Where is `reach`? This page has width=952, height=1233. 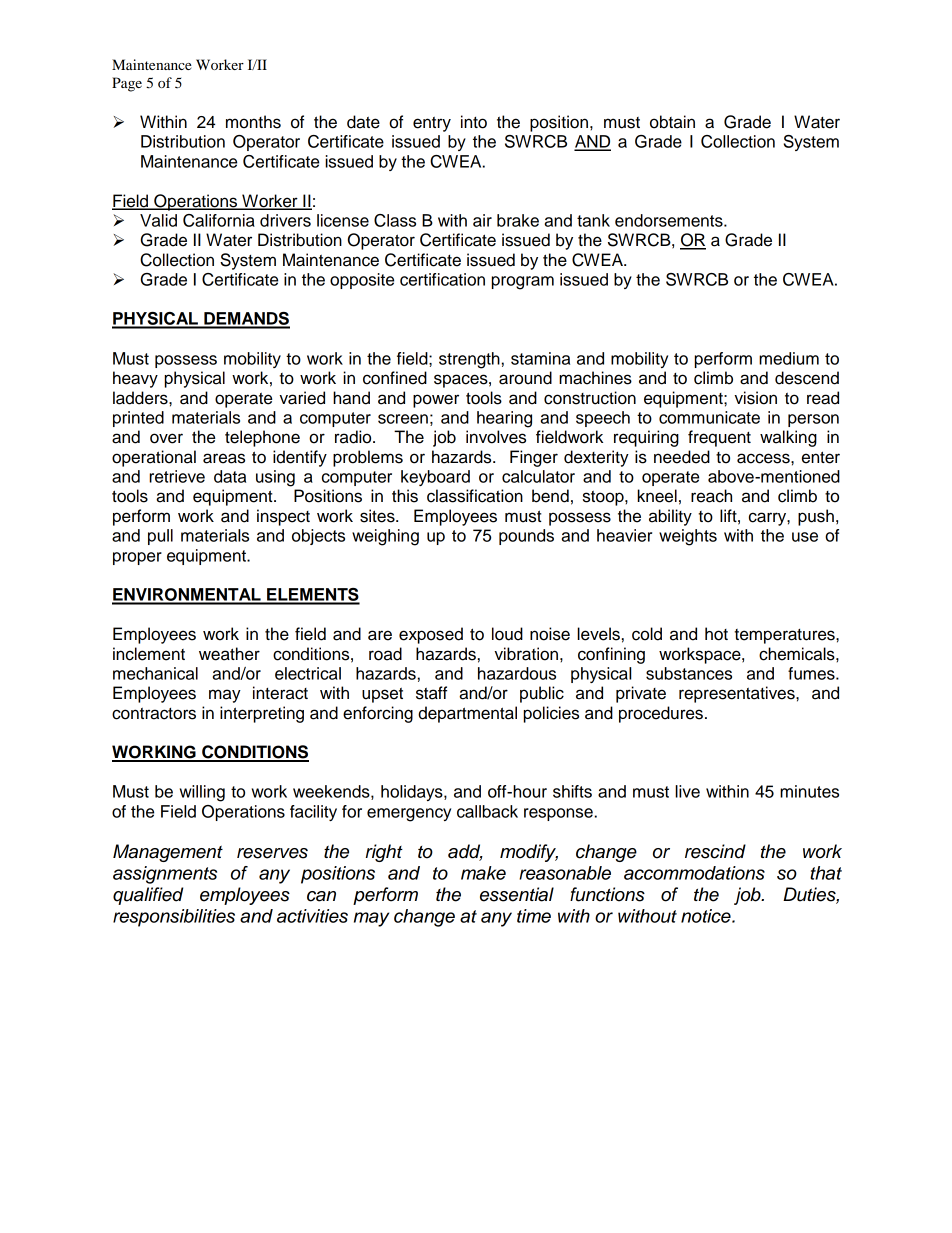
reach is located at coordinates (711, 496).
